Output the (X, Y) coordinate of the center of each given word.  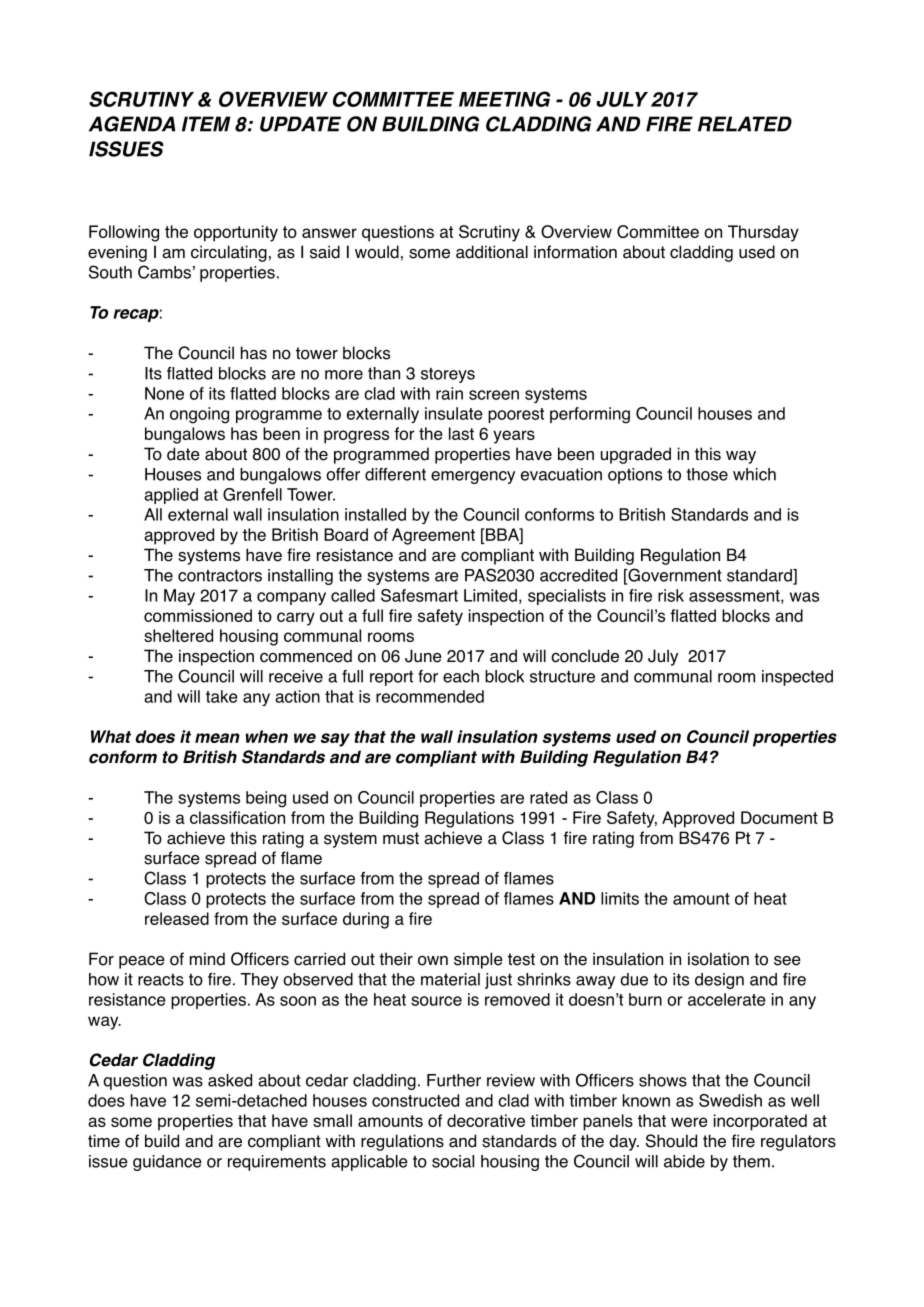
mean (217, 738)
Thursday (763, 233)
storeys (448, 375)
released (177, 918)
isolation (718, 959)
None (164, 393)
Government (674, 576)
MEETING (504, 99)
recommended (430, 696)
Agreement (433, 536)
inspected (797, 678)
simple (478, 960)
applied (171, 496)
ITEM (206, 124)
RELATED (745, 124)
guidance (167, 1163)
